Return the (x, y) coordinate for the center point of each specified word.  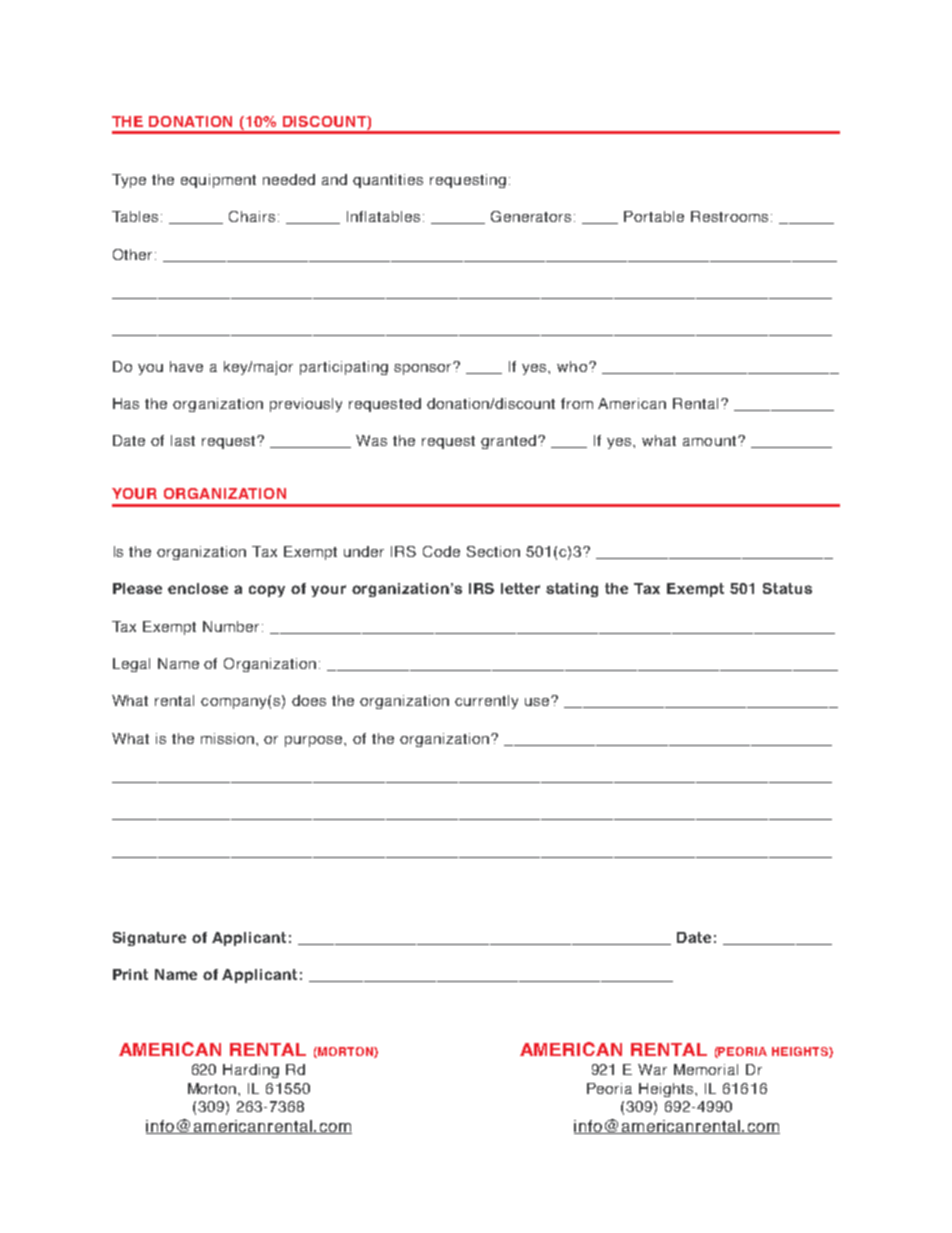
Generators (533, 216)
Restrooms (729, 216)
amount (709, 441)
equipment (218, 181)
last (183, 440)
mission (229, 738)
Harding (251, 1071)
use (538, 701)
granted (510, 442)
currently (486, 702)
